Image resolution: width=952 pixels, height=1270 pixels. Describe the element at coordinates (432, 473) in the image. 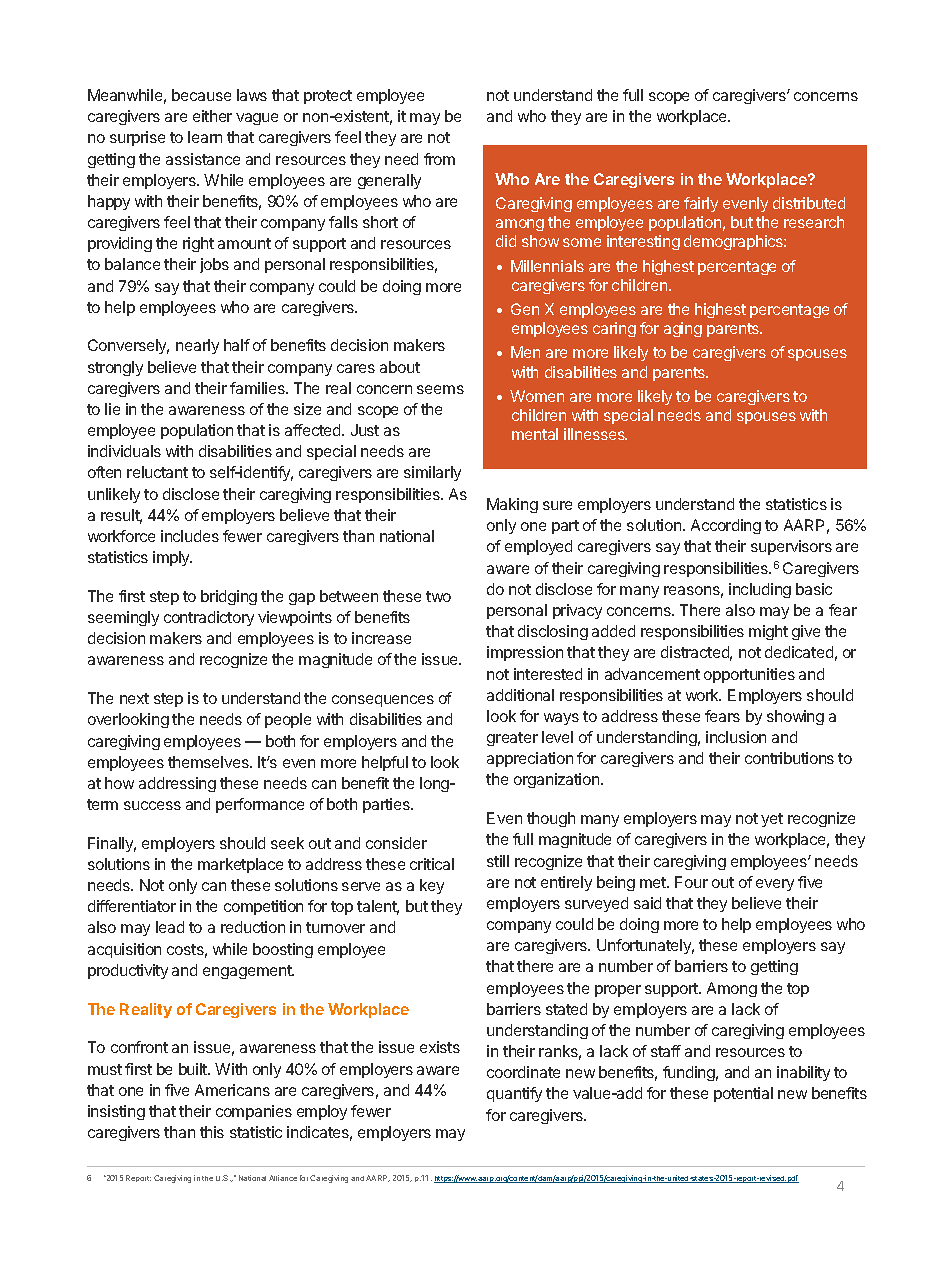

I see `similarly` at that location.
